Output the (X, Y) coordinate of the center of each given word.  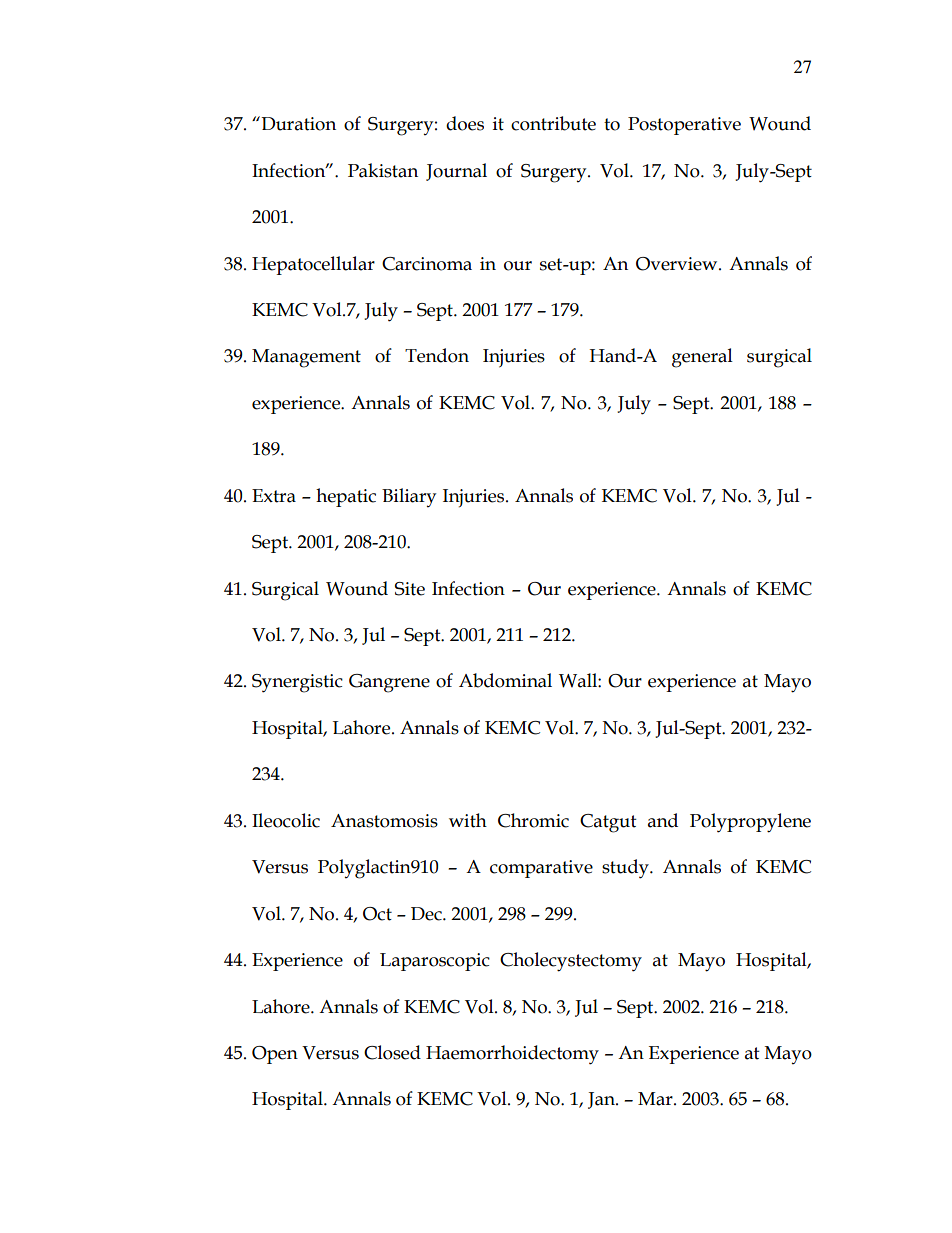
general (702, 358)
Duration (297, 123)
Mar (656, 1099)
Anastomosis (384, 821)
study (626, 869)
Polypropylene (750, 823)
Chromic (533, 820)
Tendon (437, 355)
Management (306, 358)
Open (275, 1055)
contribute (553, 123)
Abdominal (505, 680)
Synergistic (297, 683)
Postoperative (684, 126)
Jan (602, 1100)
